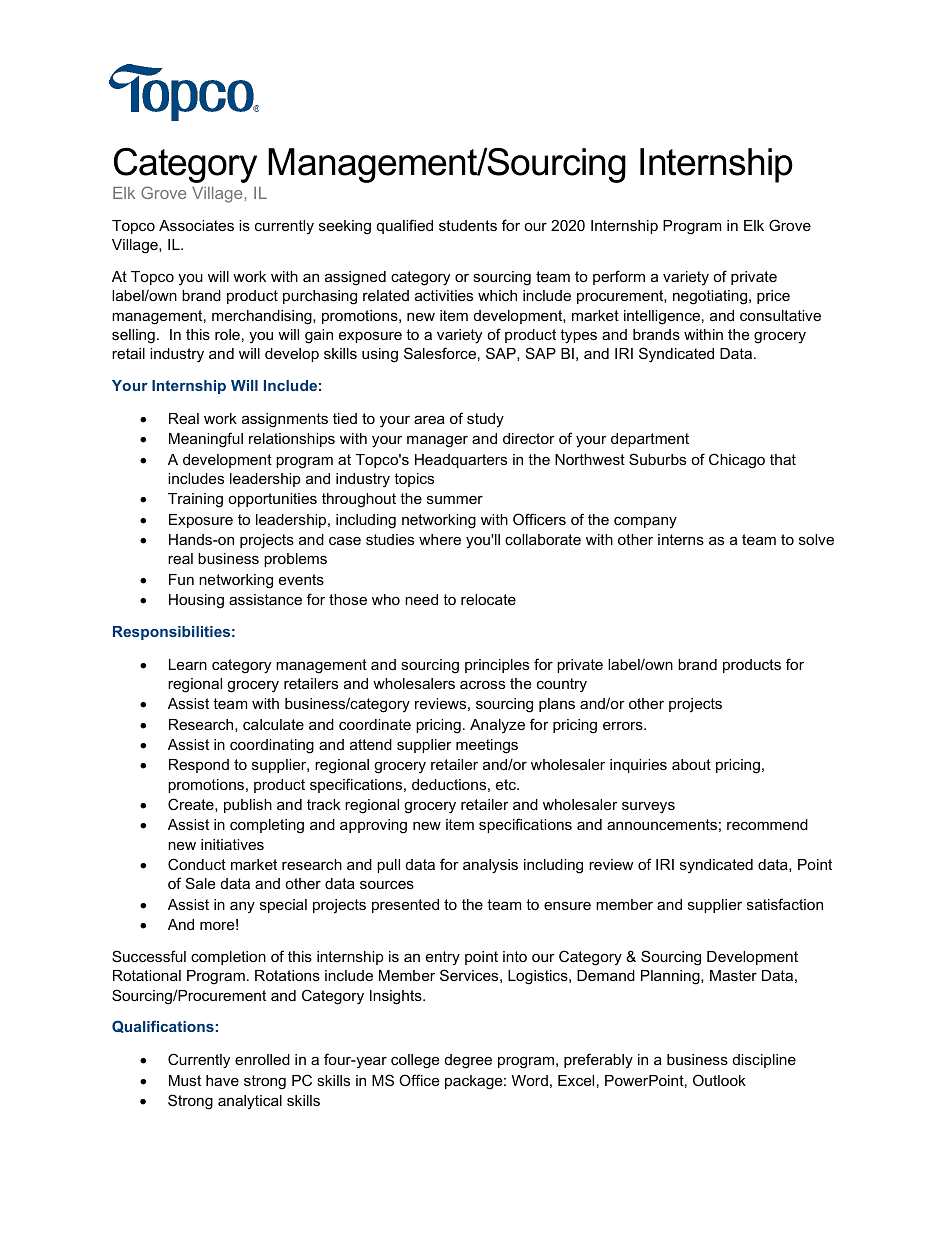 The image size is (952, 1233). Describe the element at coordinates (719, 1080) in the screenshot. I see `Outlook` at that location.
